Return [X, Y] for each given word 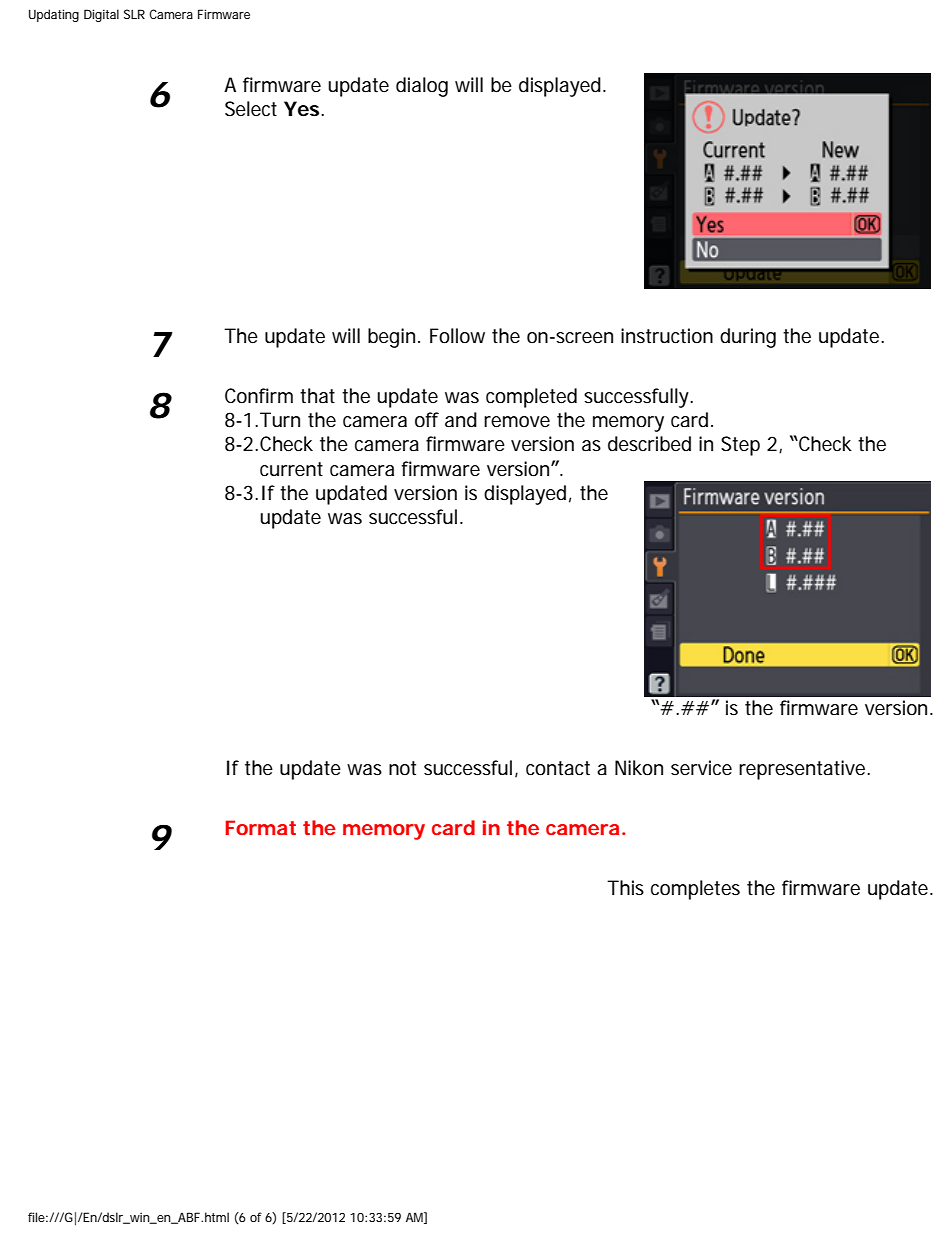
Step [740, 446]
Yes [303, 109]
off [427, 420]
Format [260, 827]
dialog [422, 87]
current [291, 469]
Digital [101, 15]
